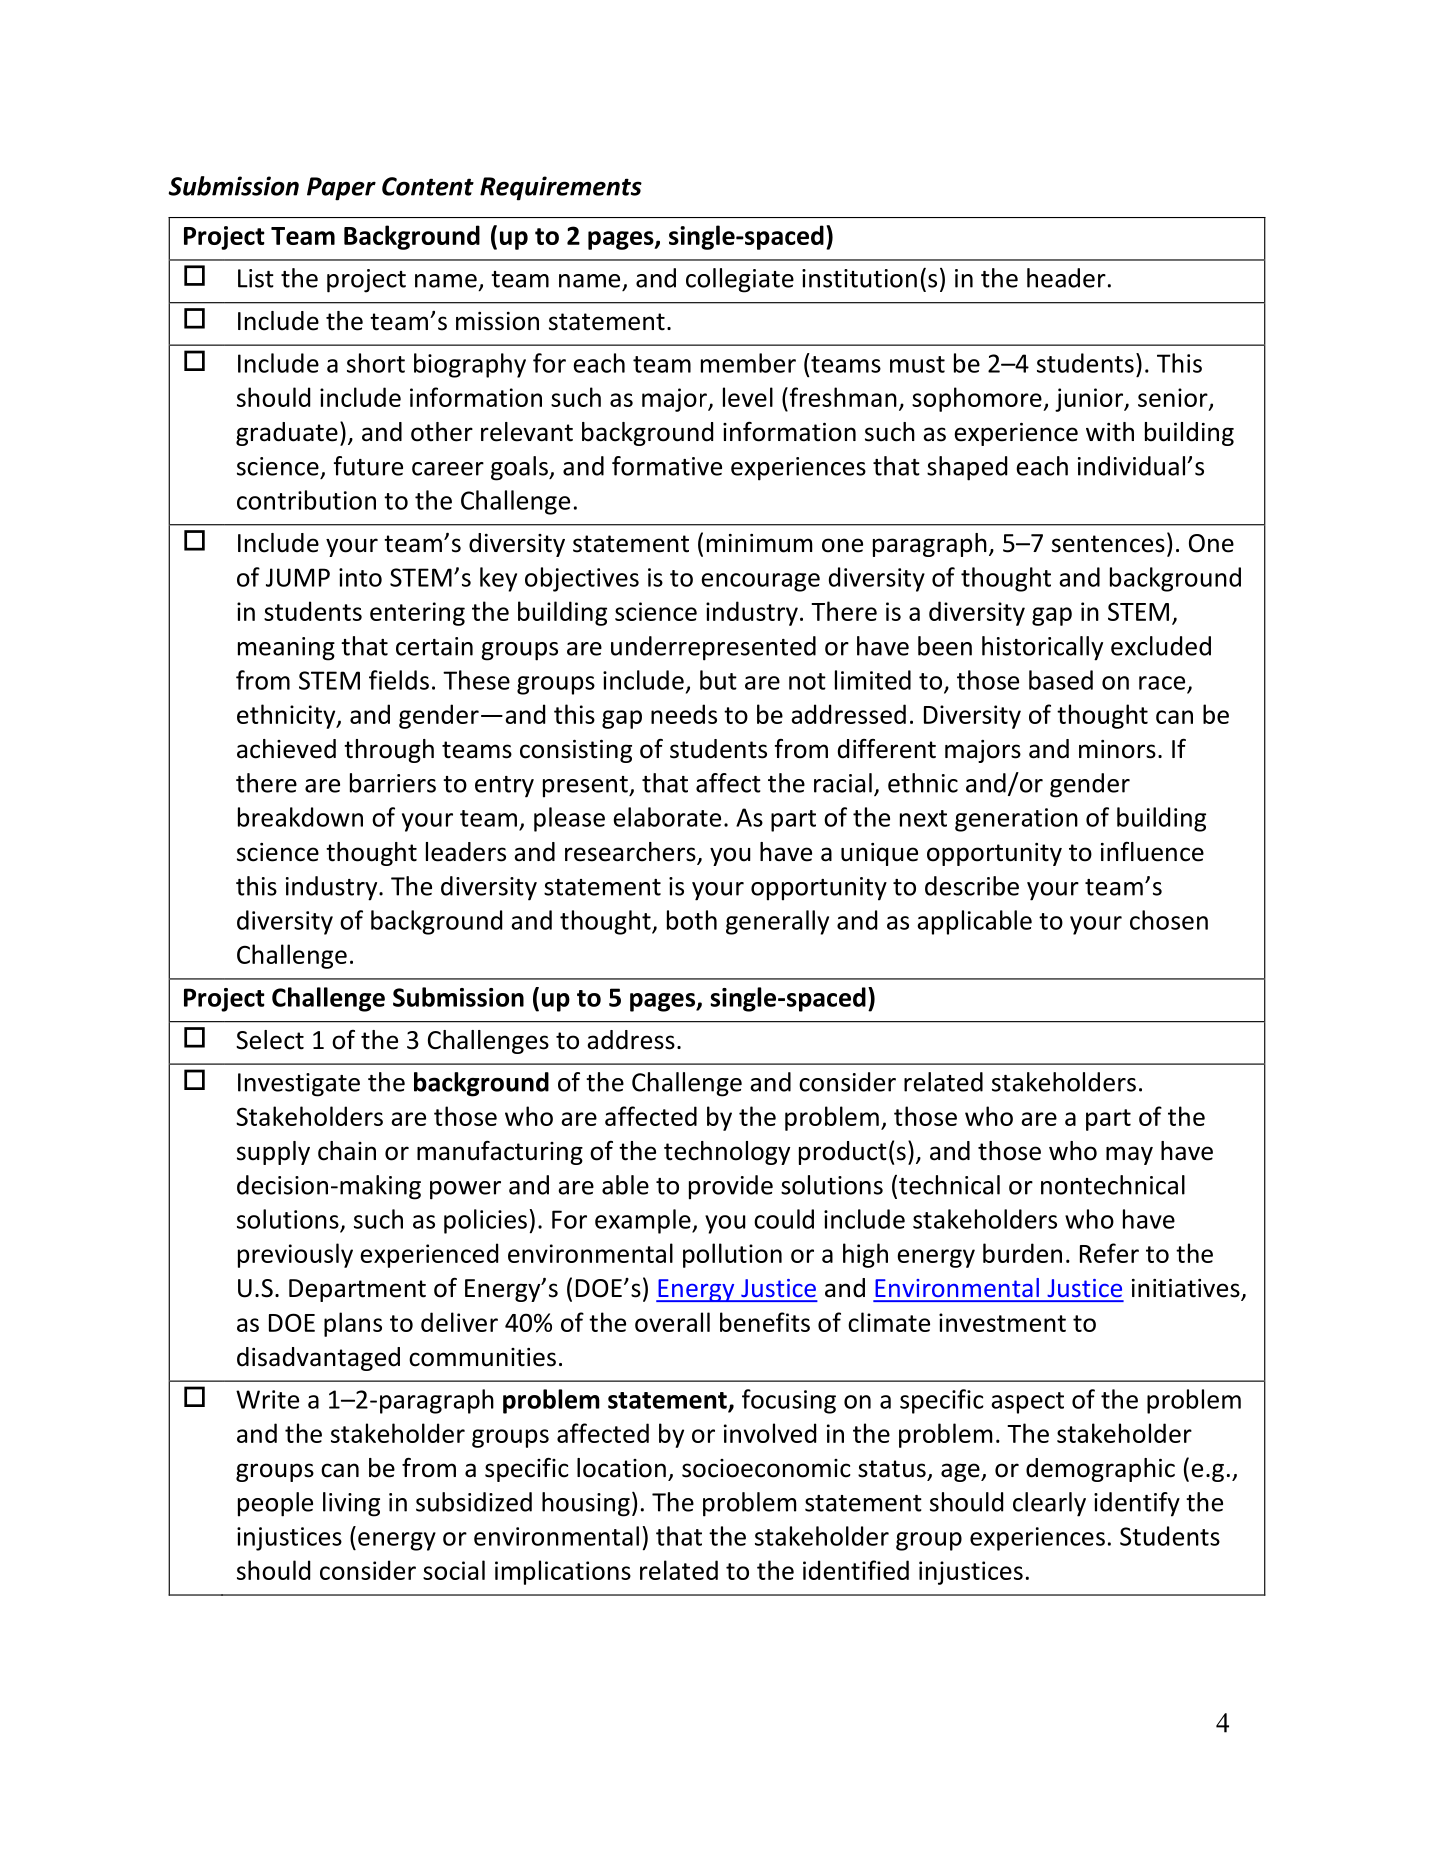 The height and width of the image is (1855, 1434). What do you see at coordinates (1108, 544) in the image?
I see `sentences` at bounding box center [1108, 544].
